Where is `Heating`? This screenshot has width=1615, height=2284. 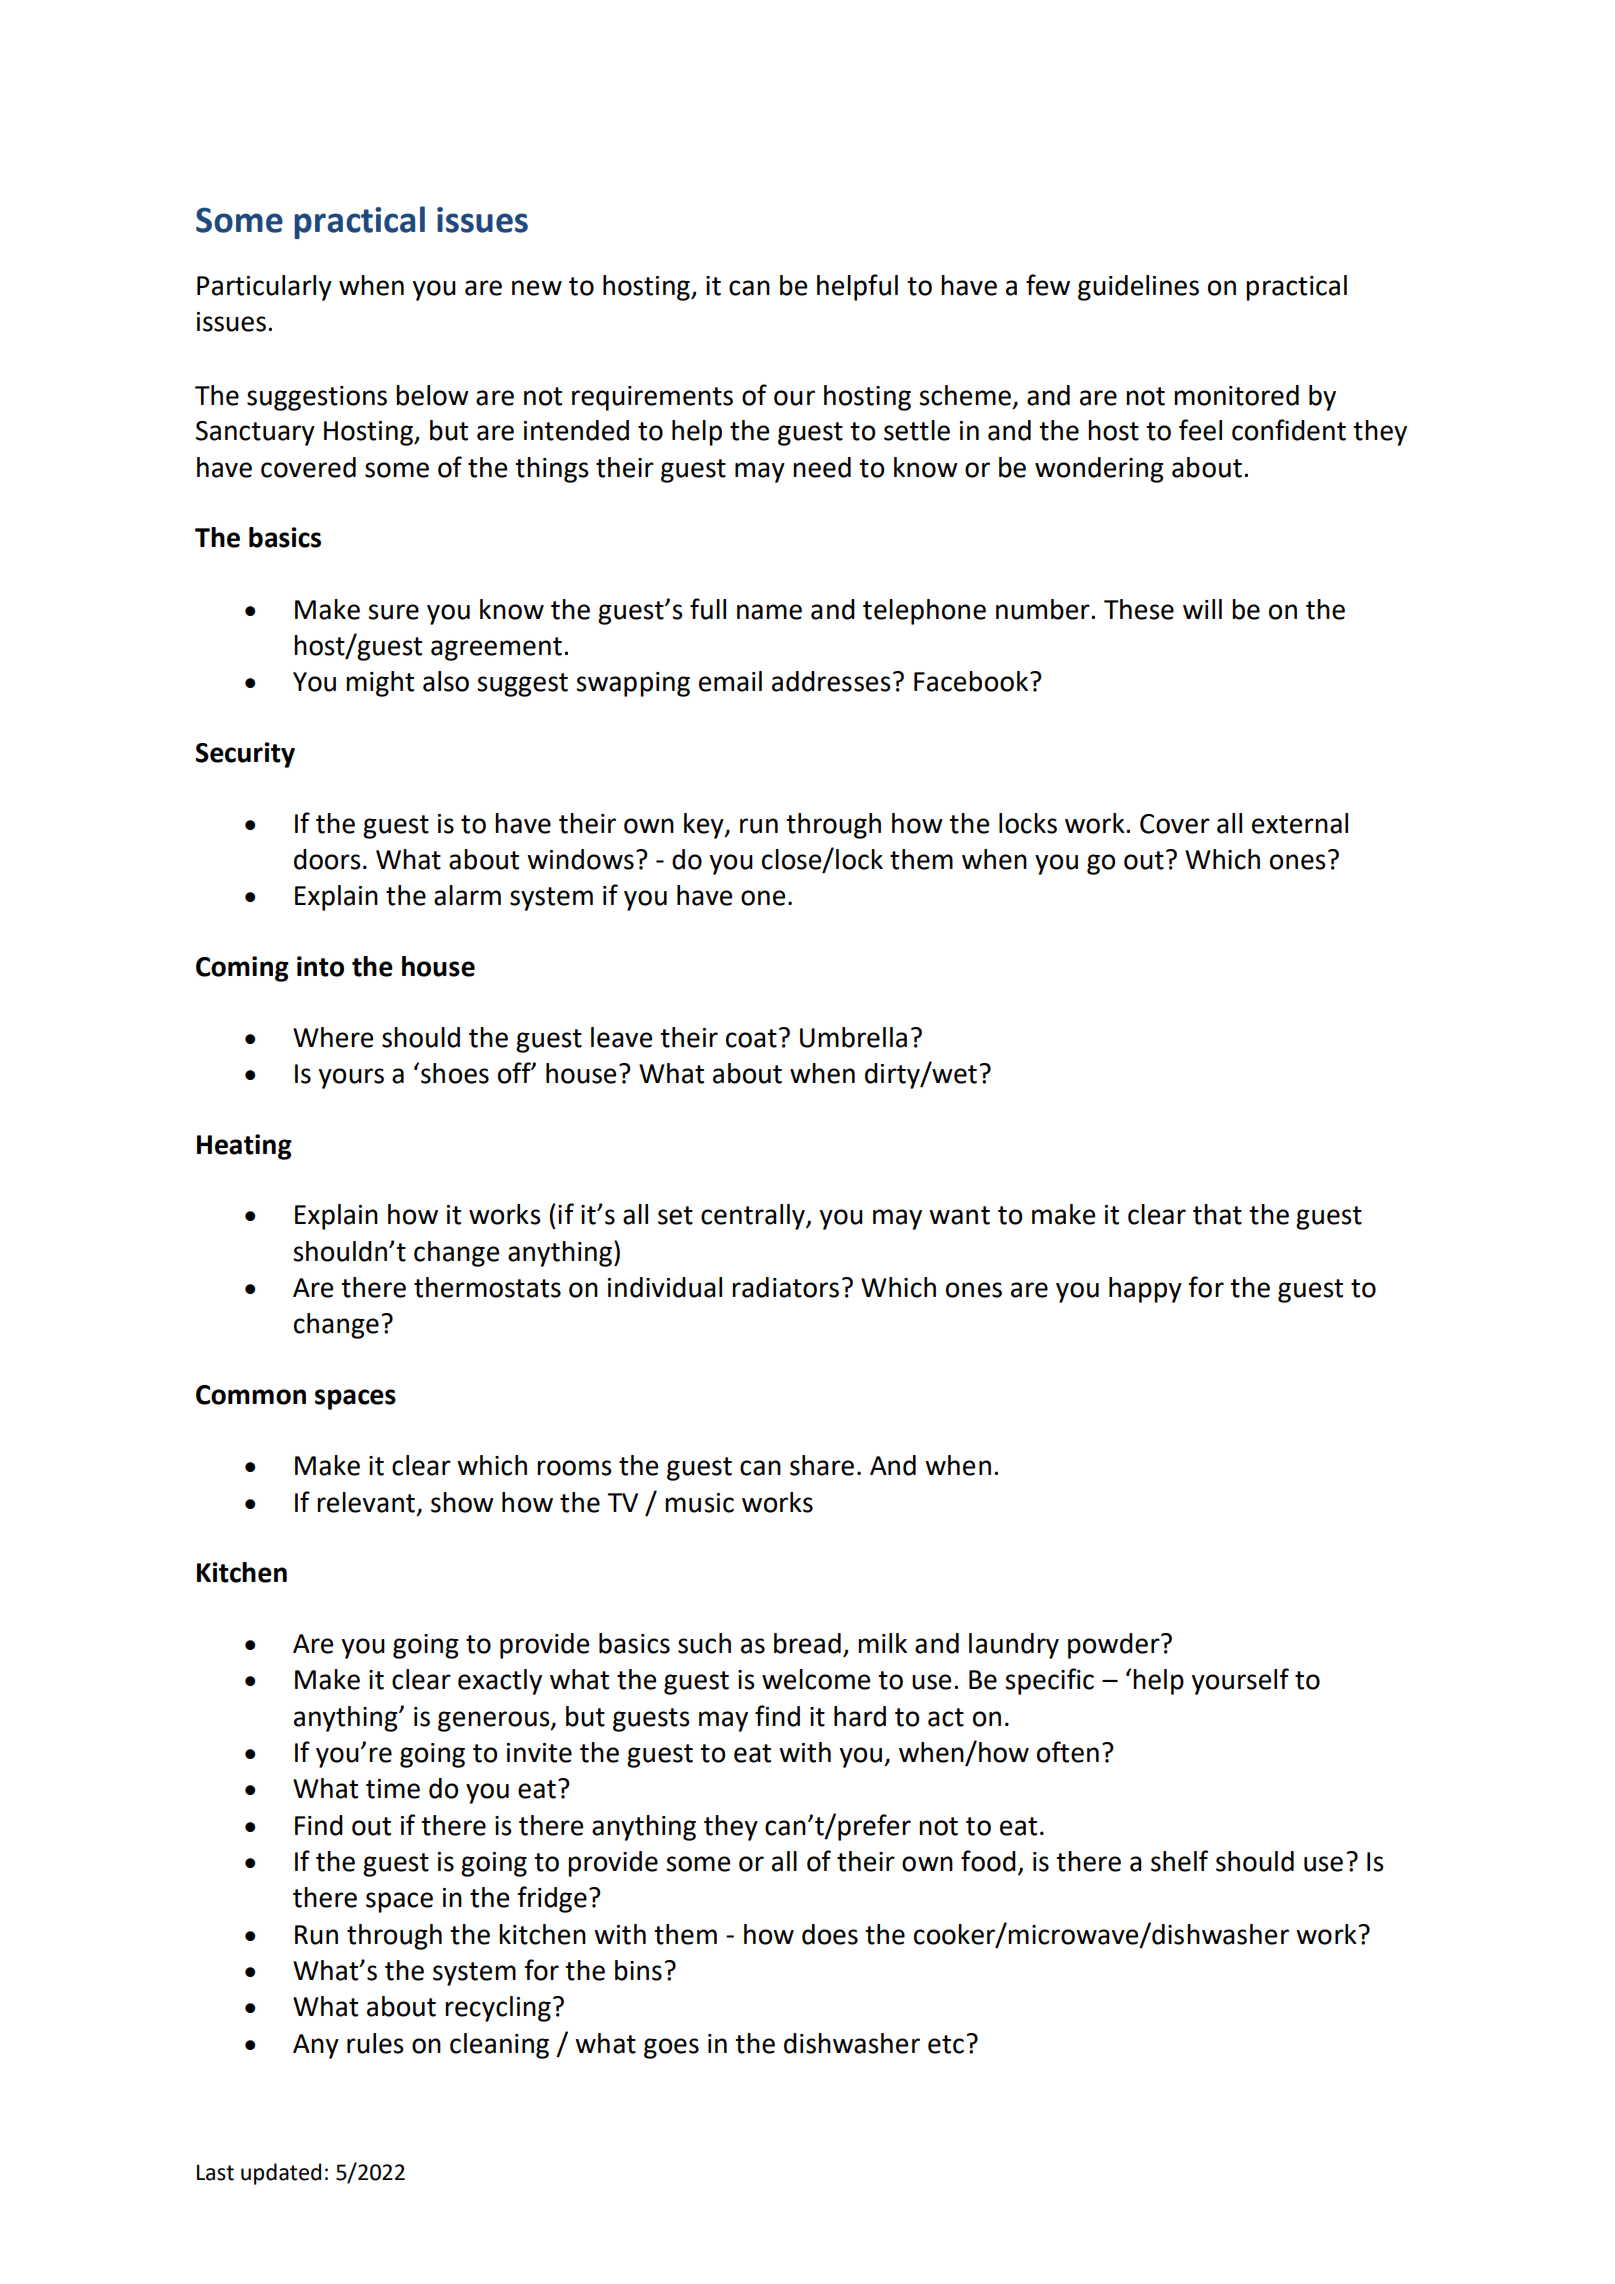 Heating is located at coordinates (244, 1147).
